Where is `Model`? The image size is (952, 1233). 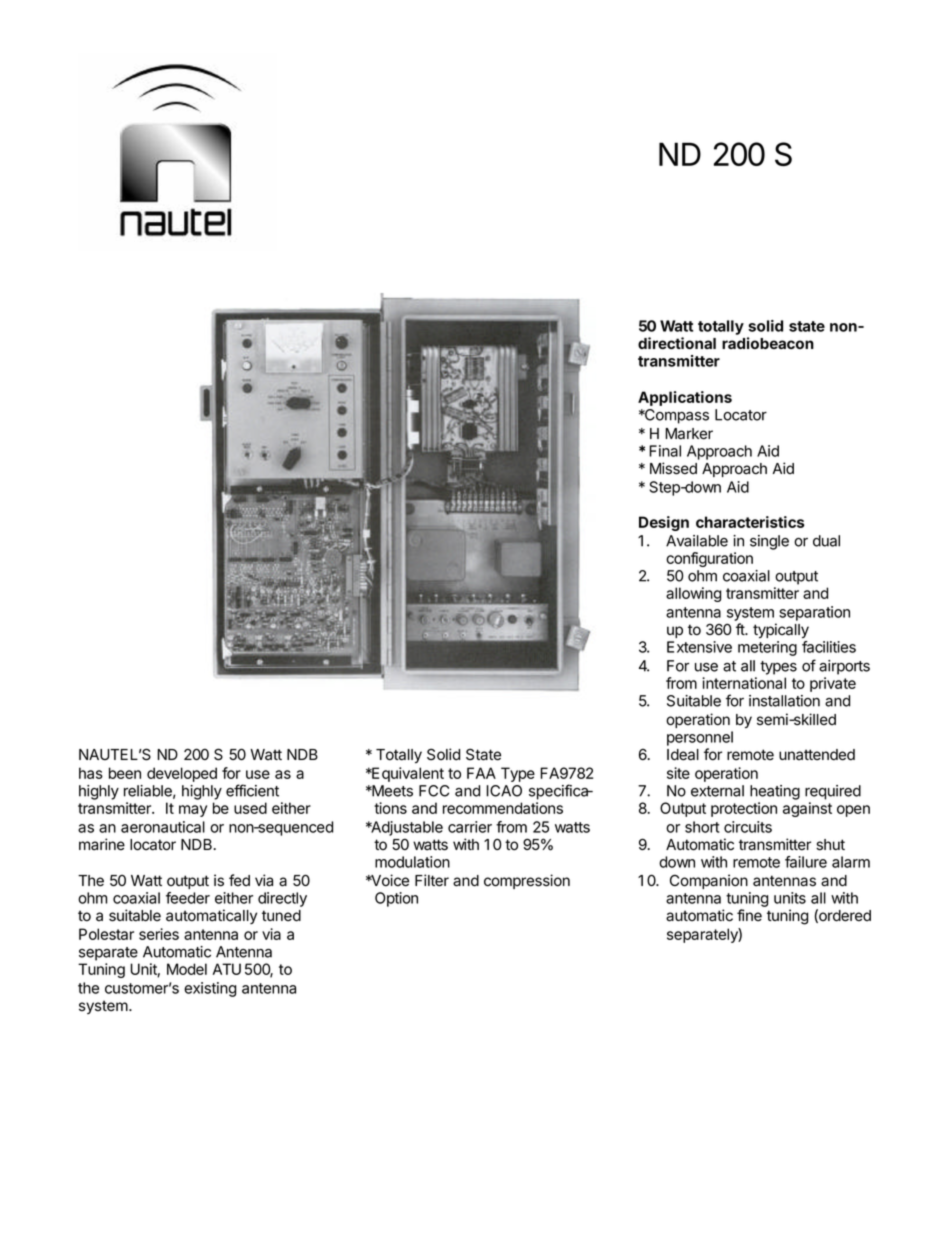
Model is located at coordinates (187, 969).
